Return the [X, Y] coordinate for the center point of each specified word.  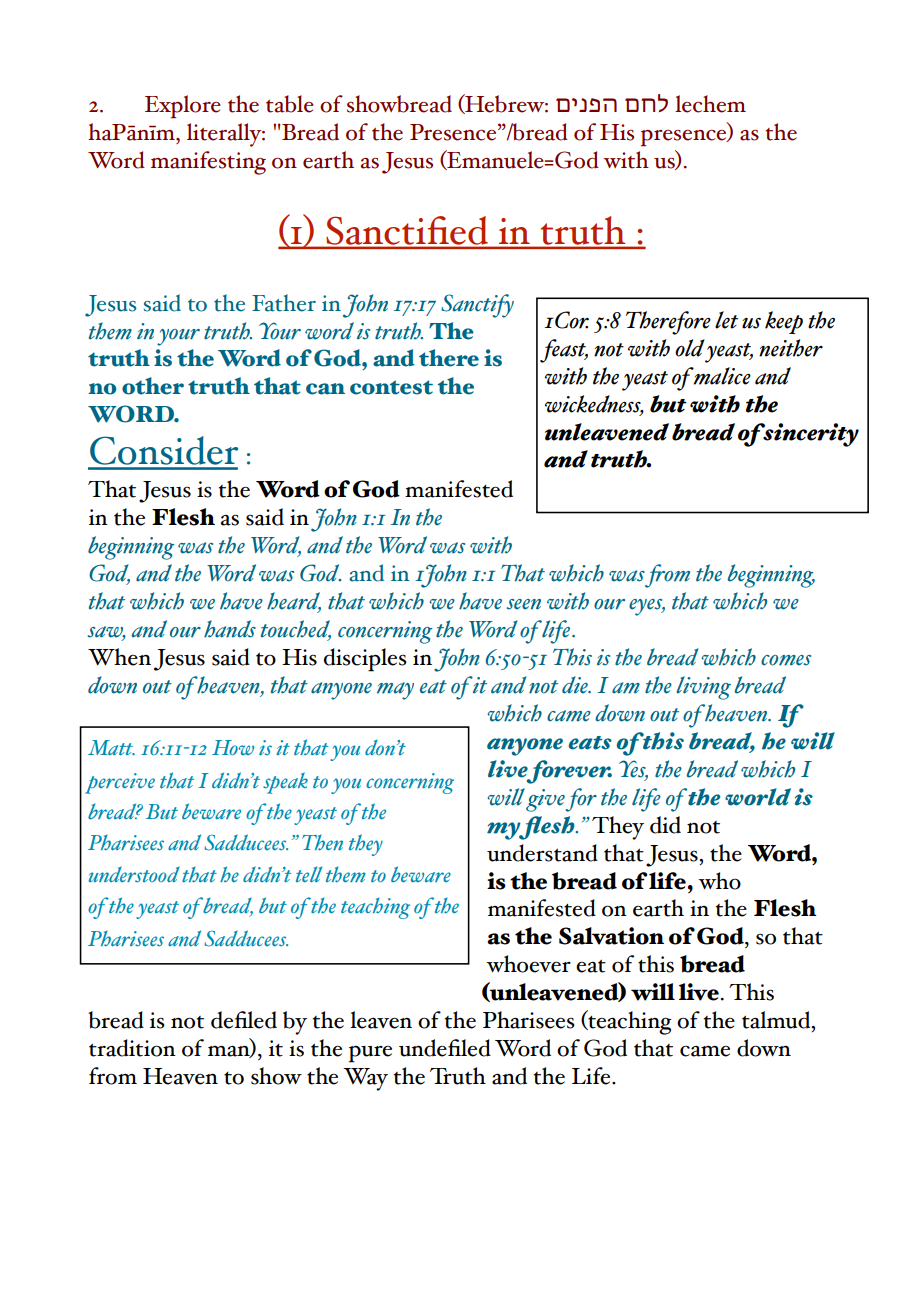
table [290, 104]
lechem [710, 104]
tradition [132, 1048]
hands [230, 629]
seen [524, 604]
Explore [183, 106]
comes [786, 660]
